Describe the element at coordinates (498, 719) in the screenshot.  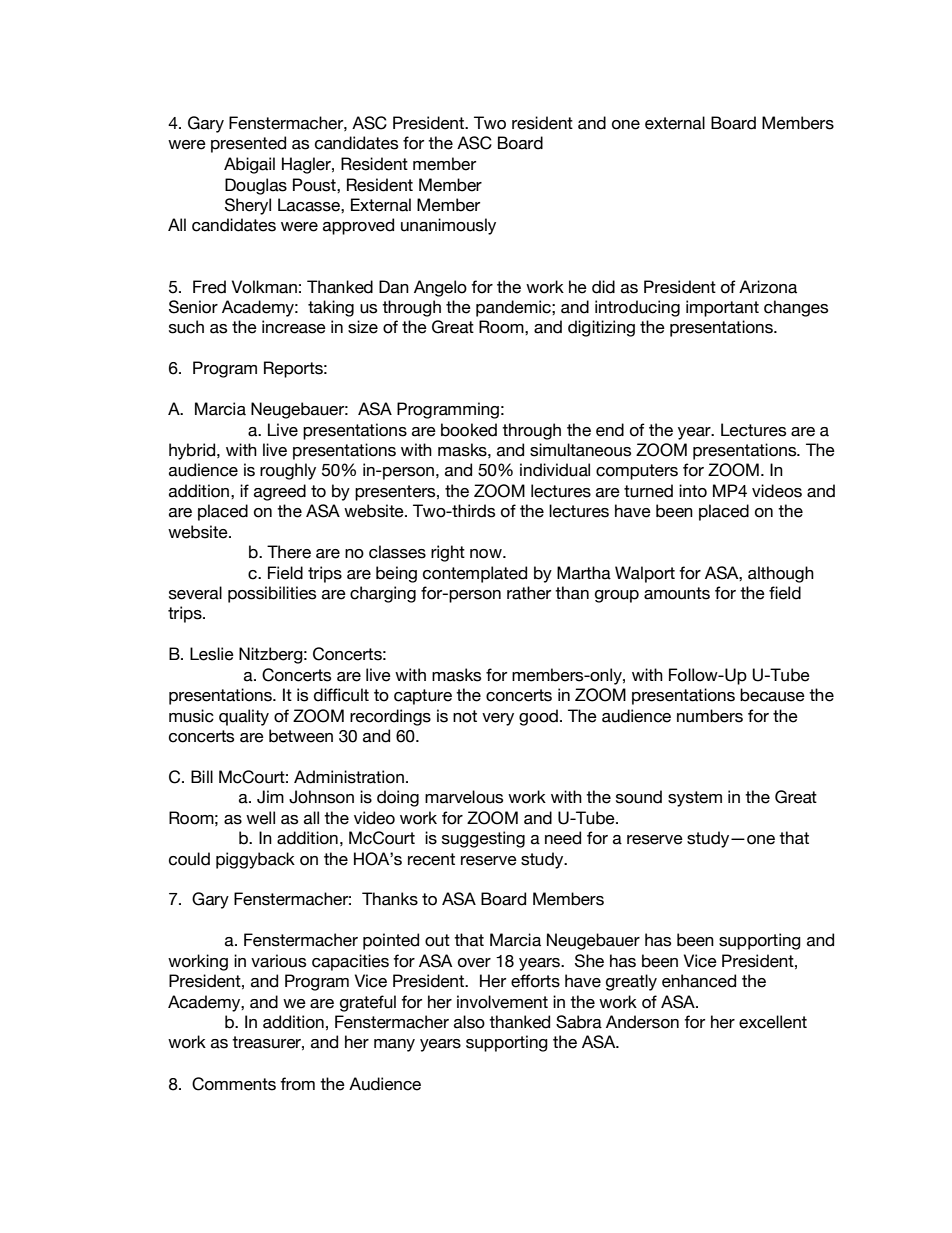
I see `very` at that location.
